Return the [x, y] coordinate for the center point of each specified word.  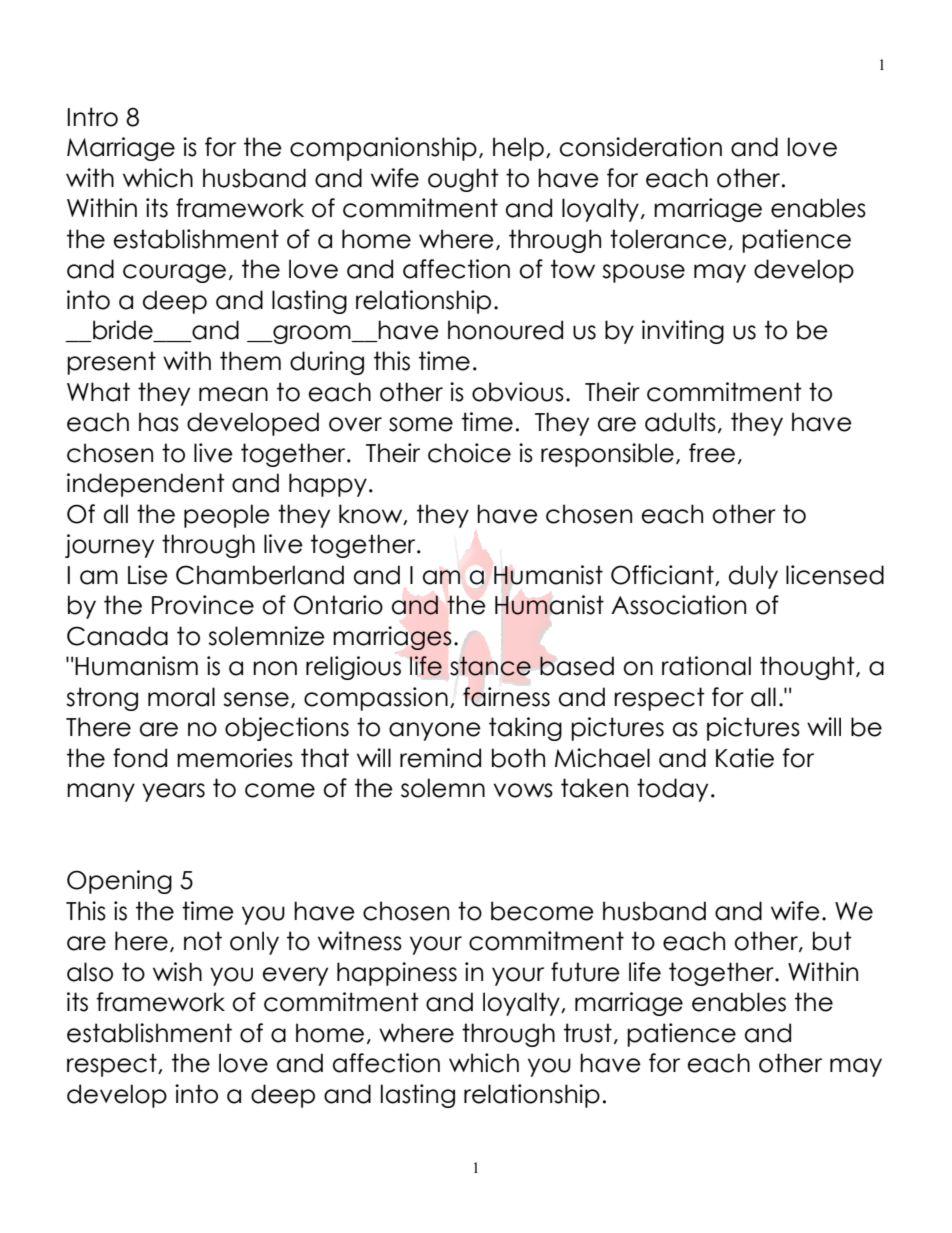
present [111, 363]
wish [177, 972]
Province [203, 605]
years [173, 792]
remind [440, 758]
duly [753, 577]
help [518, 149]
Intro [92, 117]
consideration [641, 147]
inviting [683, 332]
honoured [505, 330]
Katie [745, 758]
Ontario [338, 605]
